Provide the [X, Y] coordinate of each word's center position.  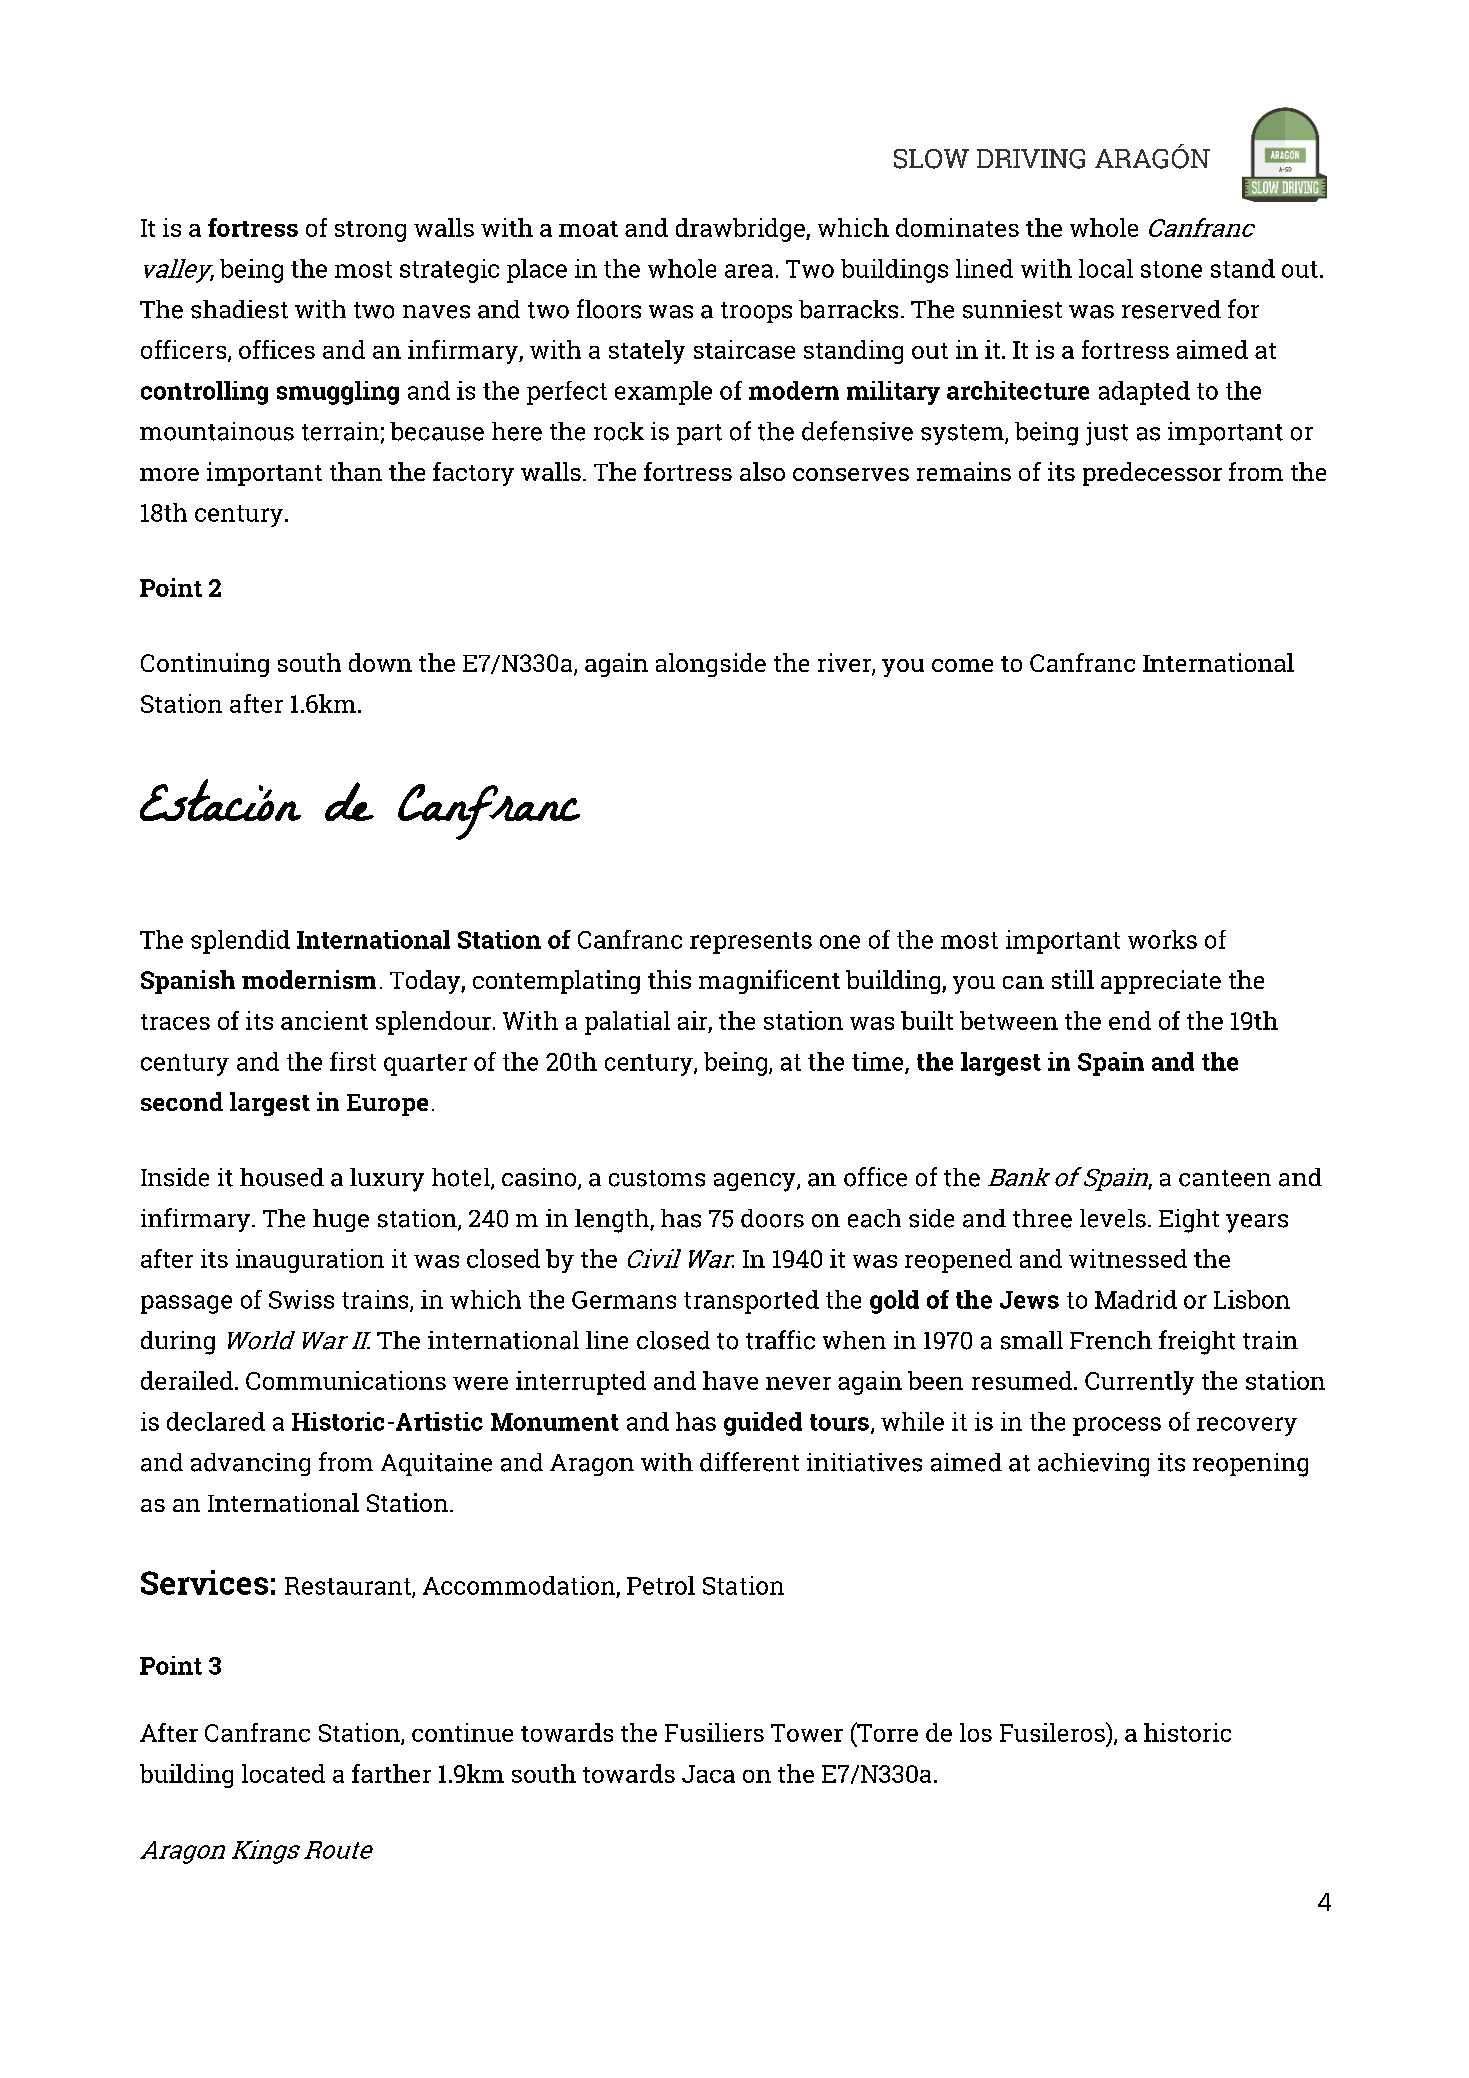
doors [772, 1218]
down [380, 662]
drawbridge [741, 230]
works [1162, 939]
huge [341, 1220]
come [962, 665]
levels [1113, 1218]
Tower [807, 1733]
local [1106, 268]
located [283, 1773]
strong [370, 231]
